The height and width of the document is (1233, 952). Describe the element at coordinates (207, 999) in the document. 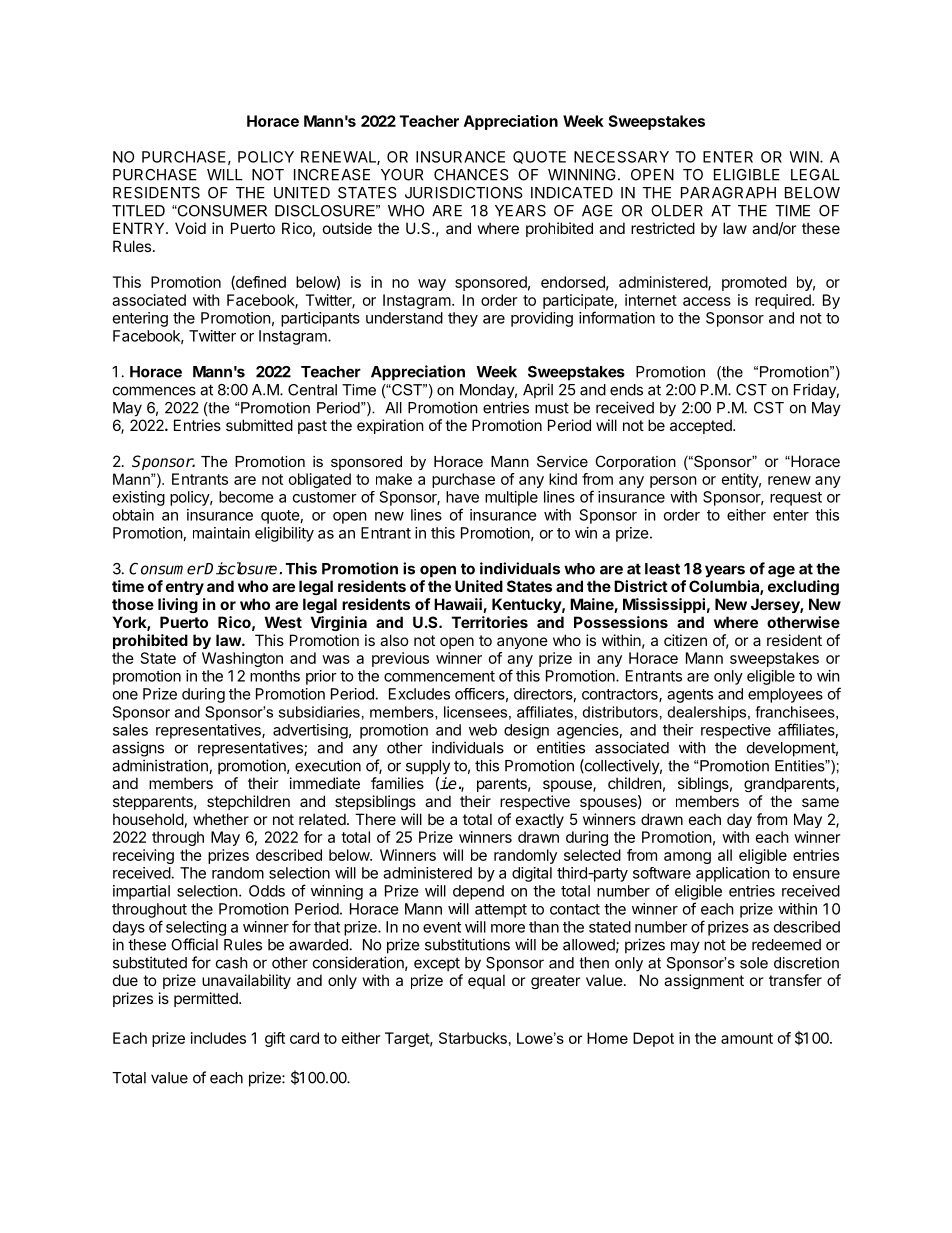

I see `permitted` at that location.
